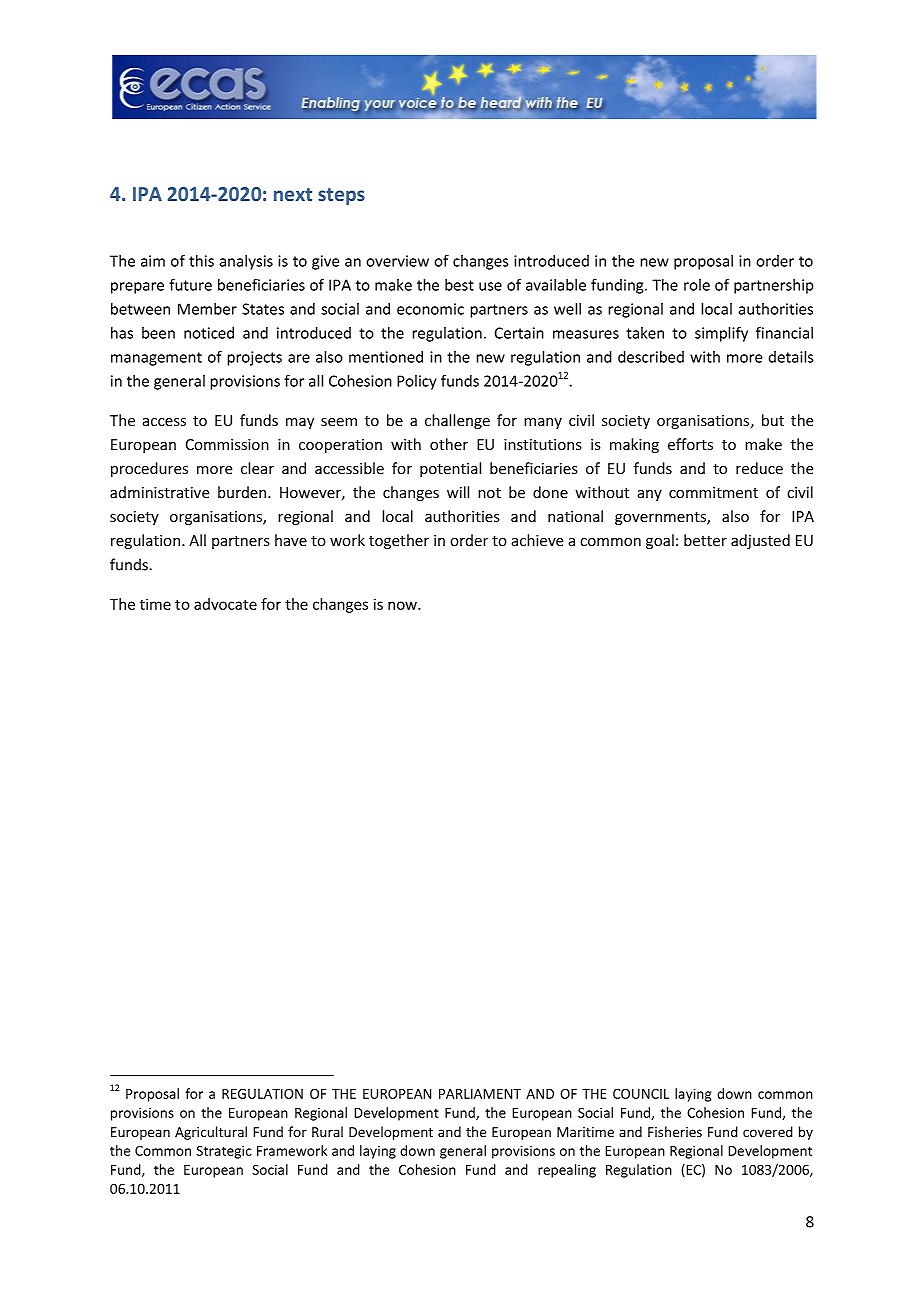 Image resolution: width=924 pixels, height=1308 pixels. Describe the element at coordinates (567, 1171) in the page. I see `repealing` at that location.
